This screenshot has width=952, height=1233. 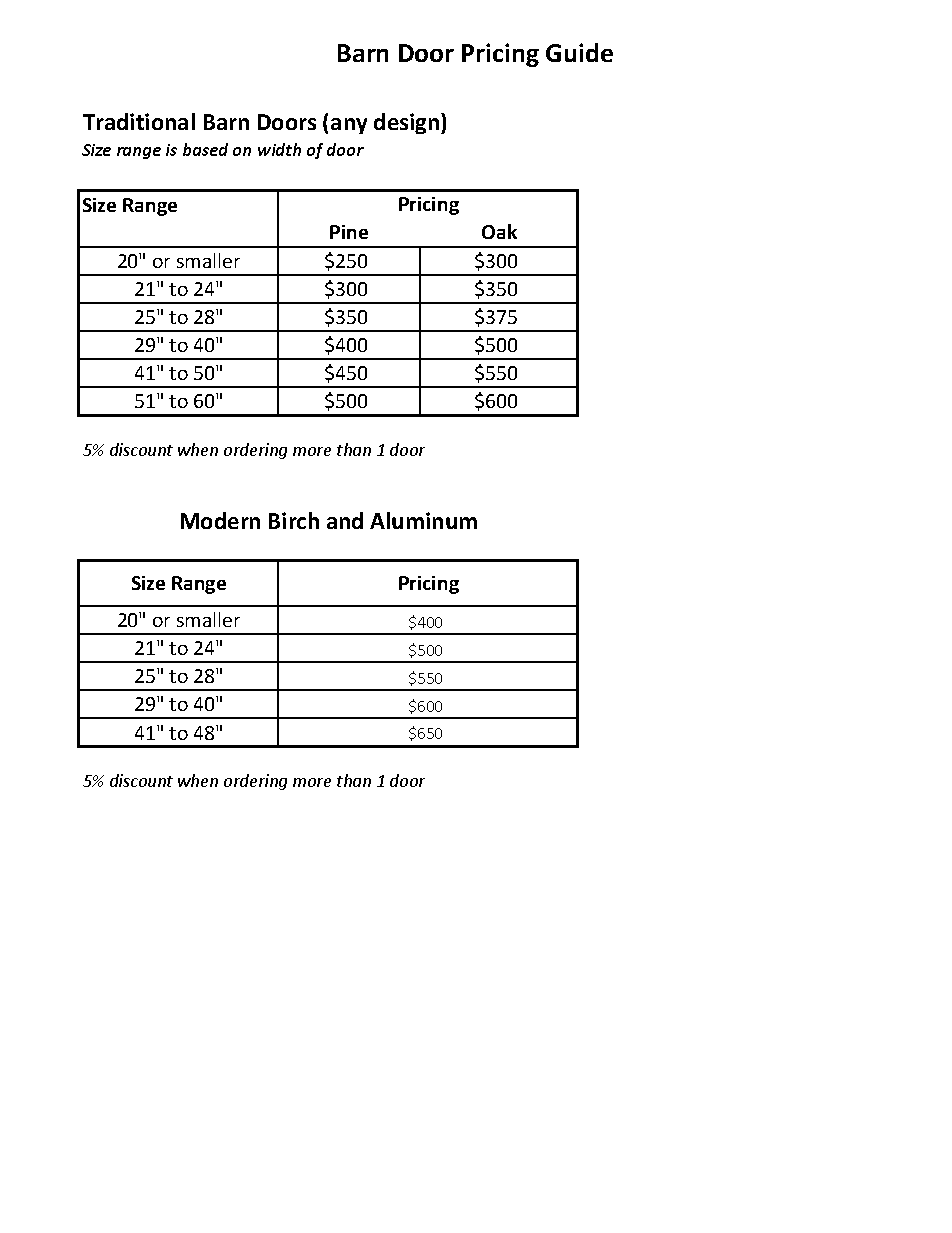 What do you see at coordinates (579, 52) in the screenshot?
I see `Guide` at bounding box center [579, 52].
